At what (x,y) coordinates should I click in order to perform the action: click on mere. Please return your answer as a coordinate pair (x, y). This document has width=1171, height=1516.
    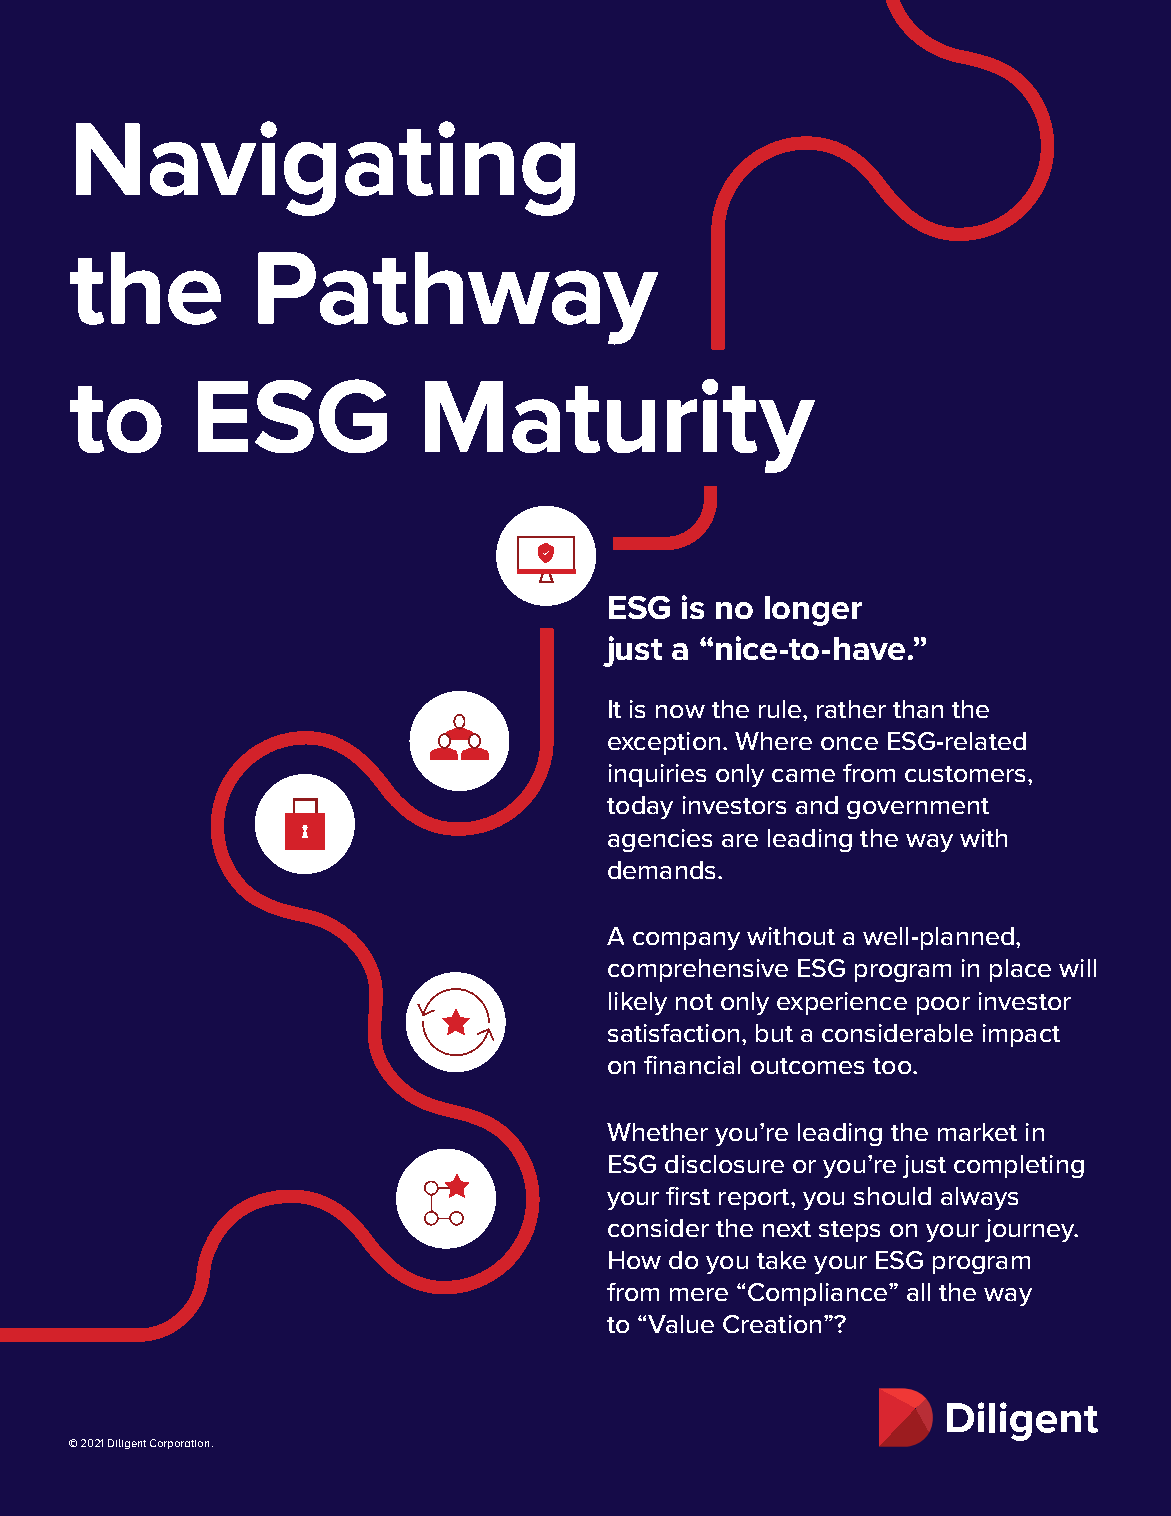
    Looking at the image, I should click on (699, 1294).
